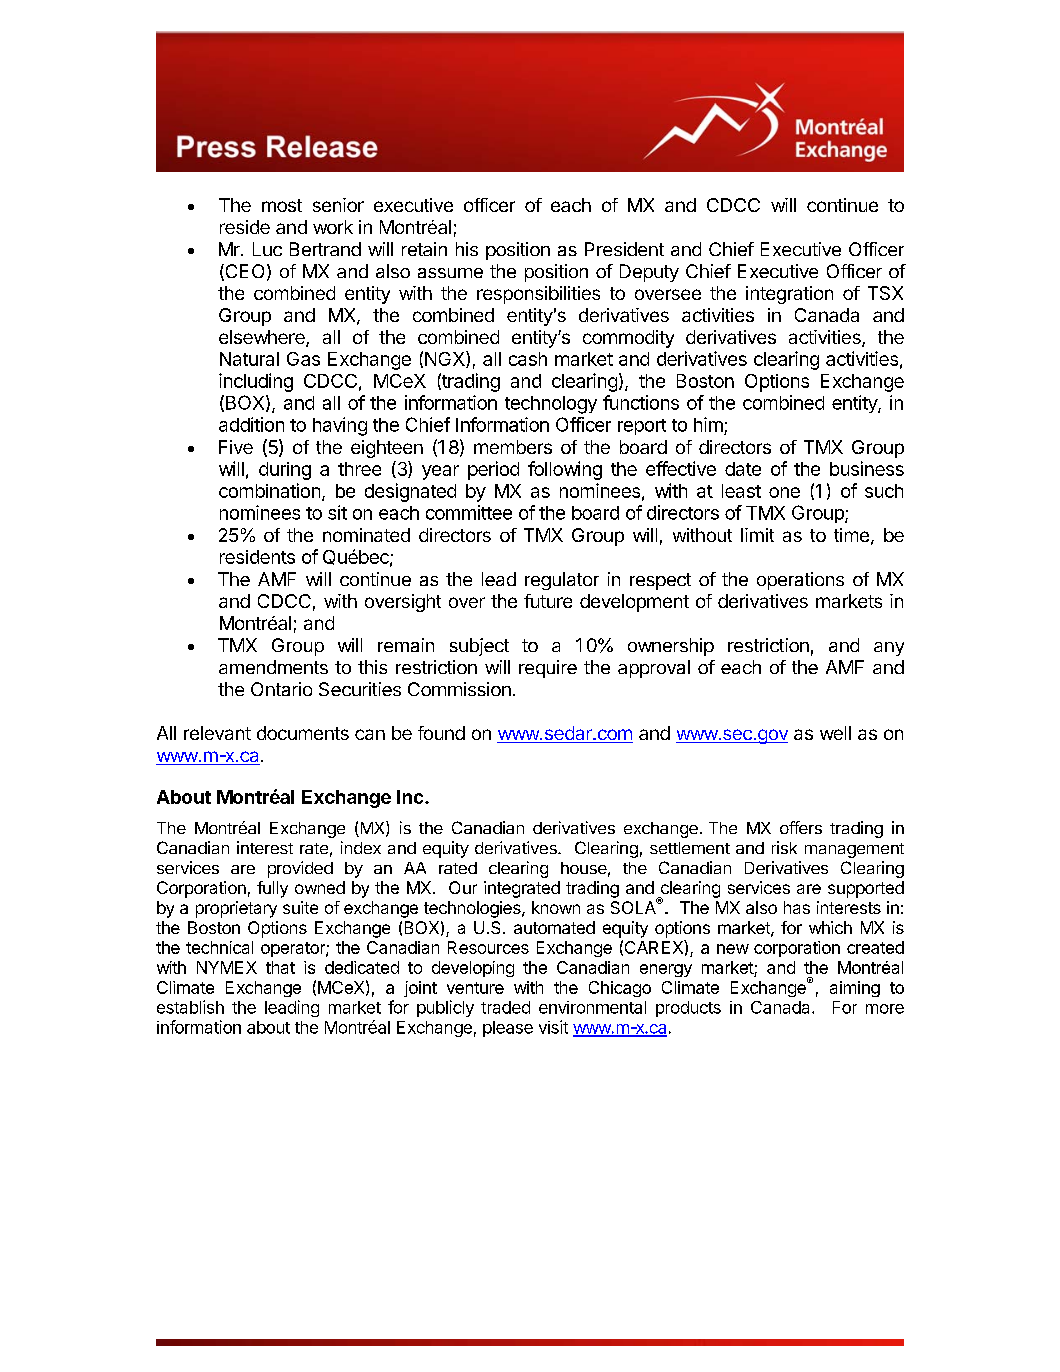  I want to click on documents, so click(303, 733).
